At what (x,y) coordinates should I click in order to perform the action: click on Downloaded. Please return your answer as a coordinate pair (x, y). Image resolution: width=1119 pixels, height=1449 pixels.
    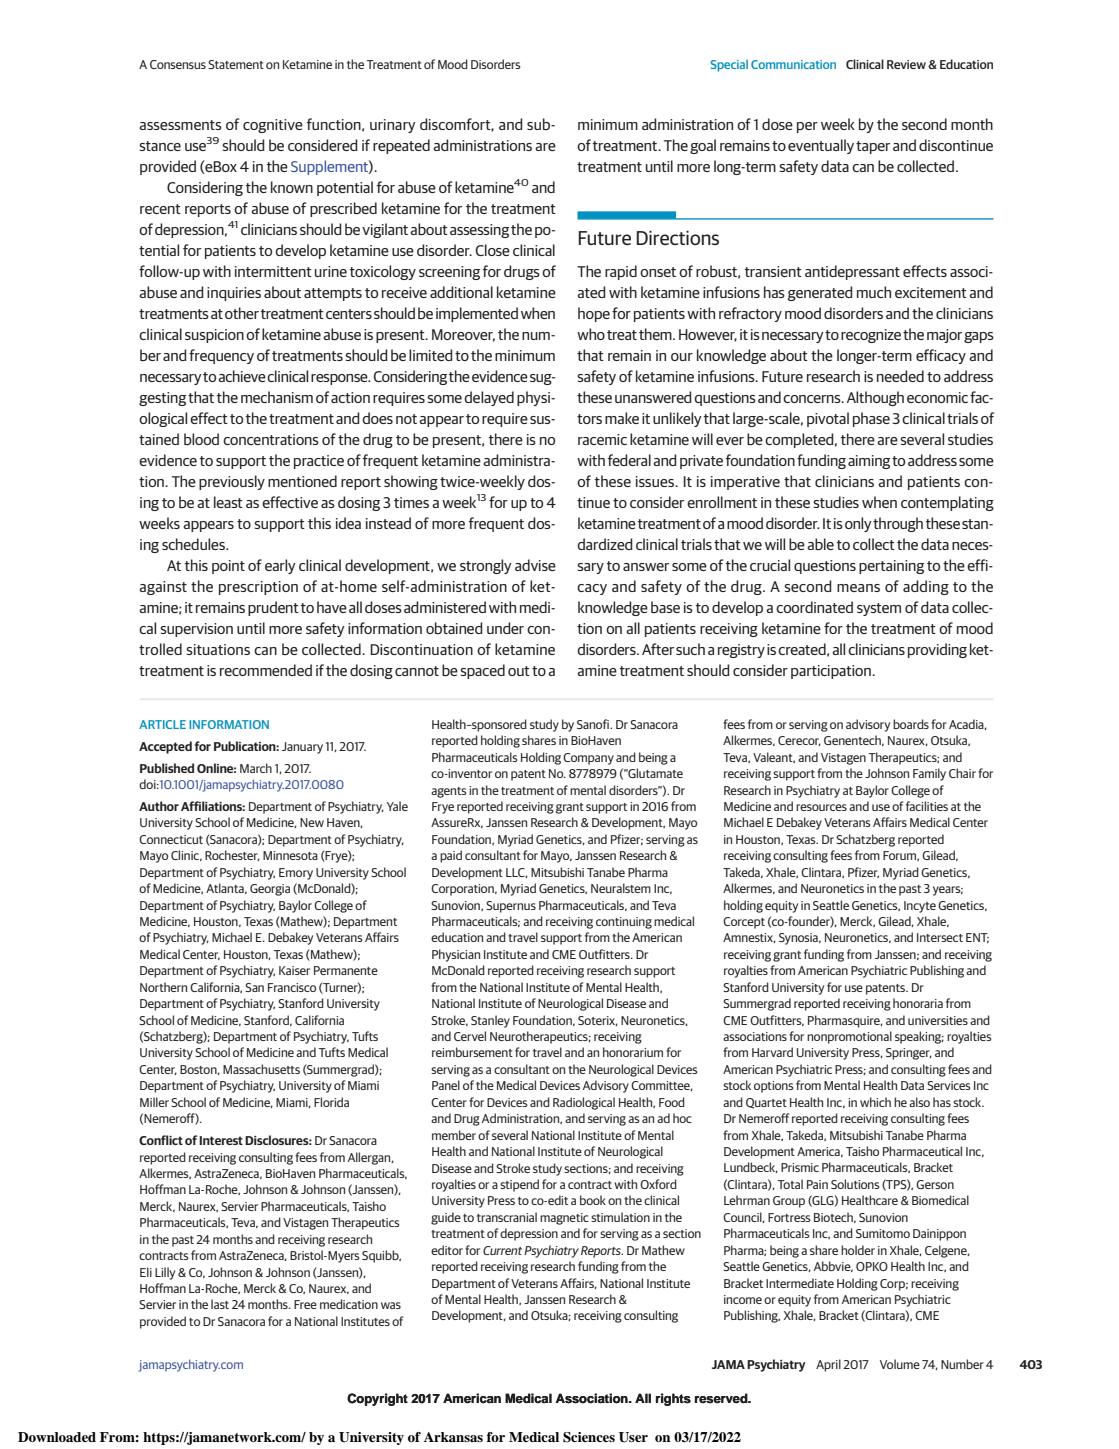
    Looking at the image, I should click on (57, 1437).
